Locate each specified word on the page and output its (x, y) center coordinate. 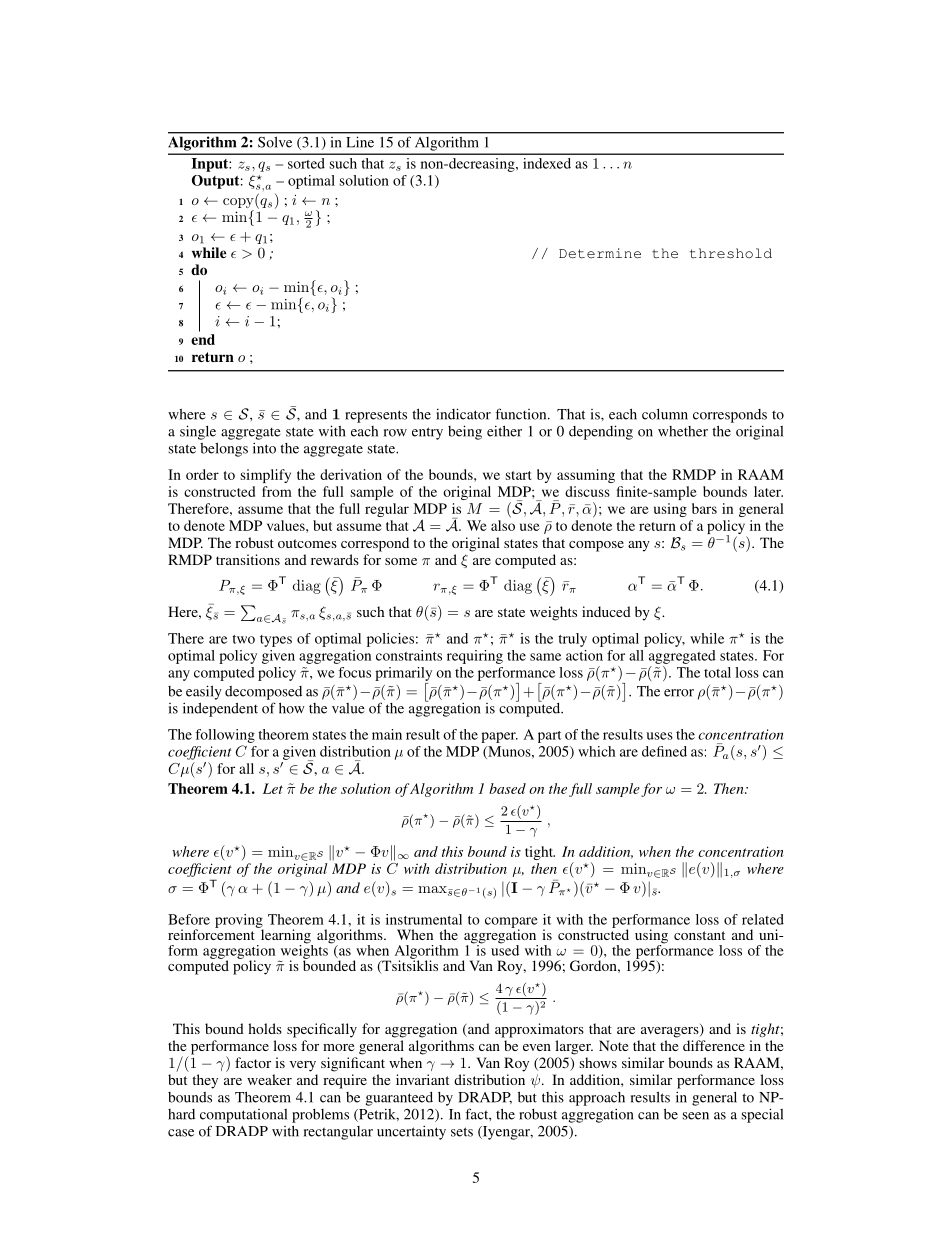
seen (696, 1116)
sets (462, 1132)
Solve (275, 142)
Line (360, 142)
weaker (269, 1079)
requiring (475, 657)
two (243, 639)
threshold (731, 253)
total (717, 672)
